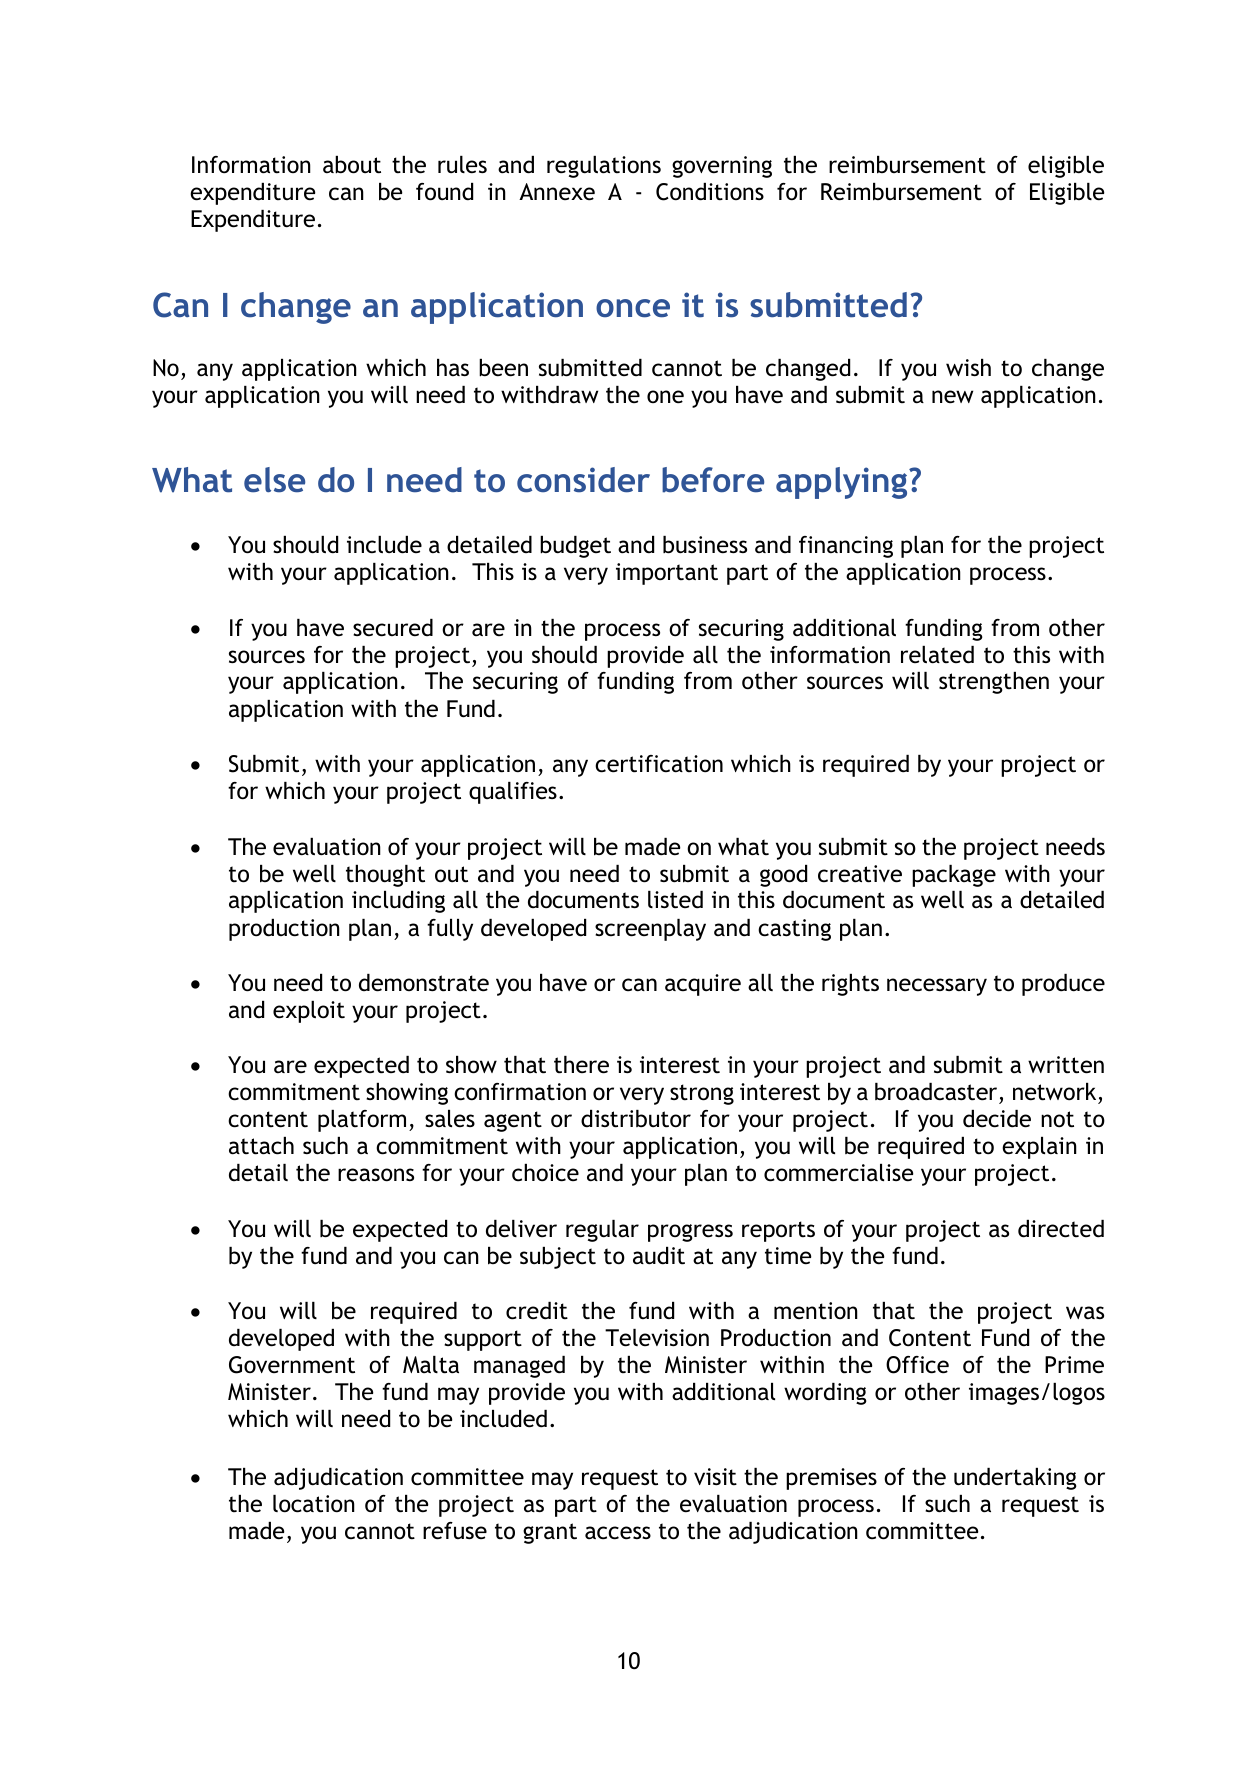 The width and height of the page is (1257, 1778). What do you see at coordinates (710, 192) in the page?
I see `Conditions` at bounding box center [710, 192].
